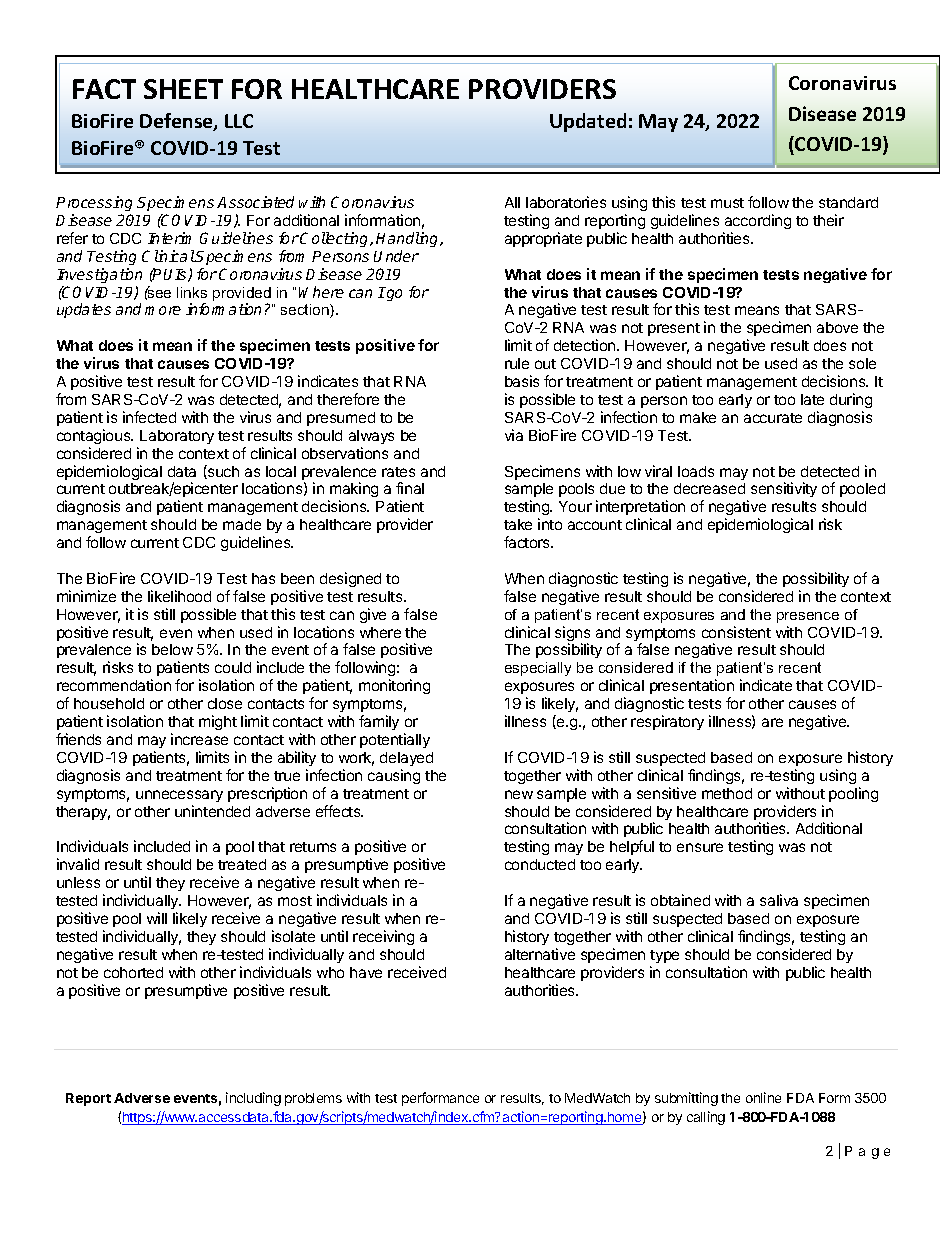 This screenshot has width=952, height=1233. Describe the element at coordinates (588, 122) in the screenshot. I see `Updated` at that location.
